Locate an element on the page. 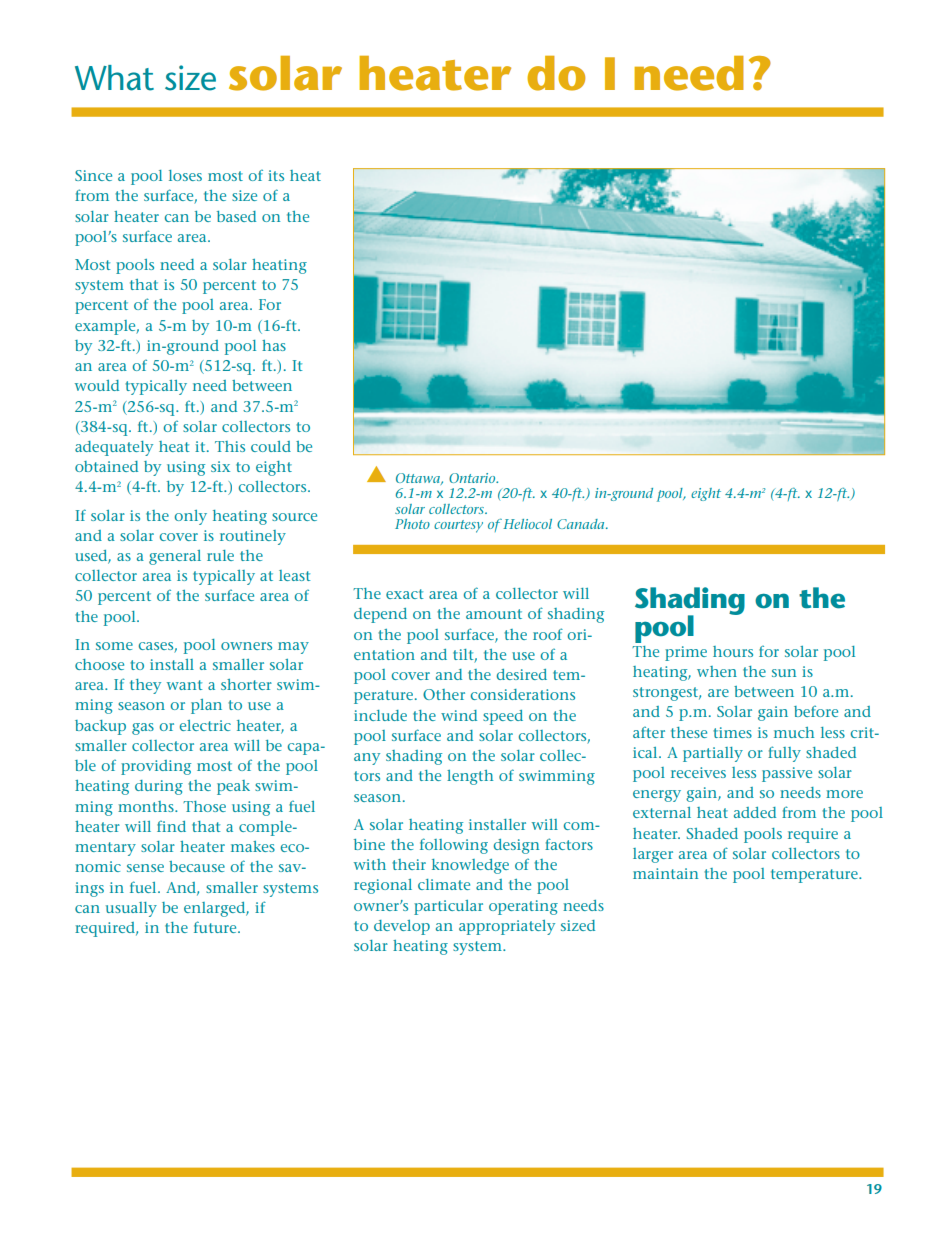 The image size is (952, 1233). What is located at coordinates (114, 78).
